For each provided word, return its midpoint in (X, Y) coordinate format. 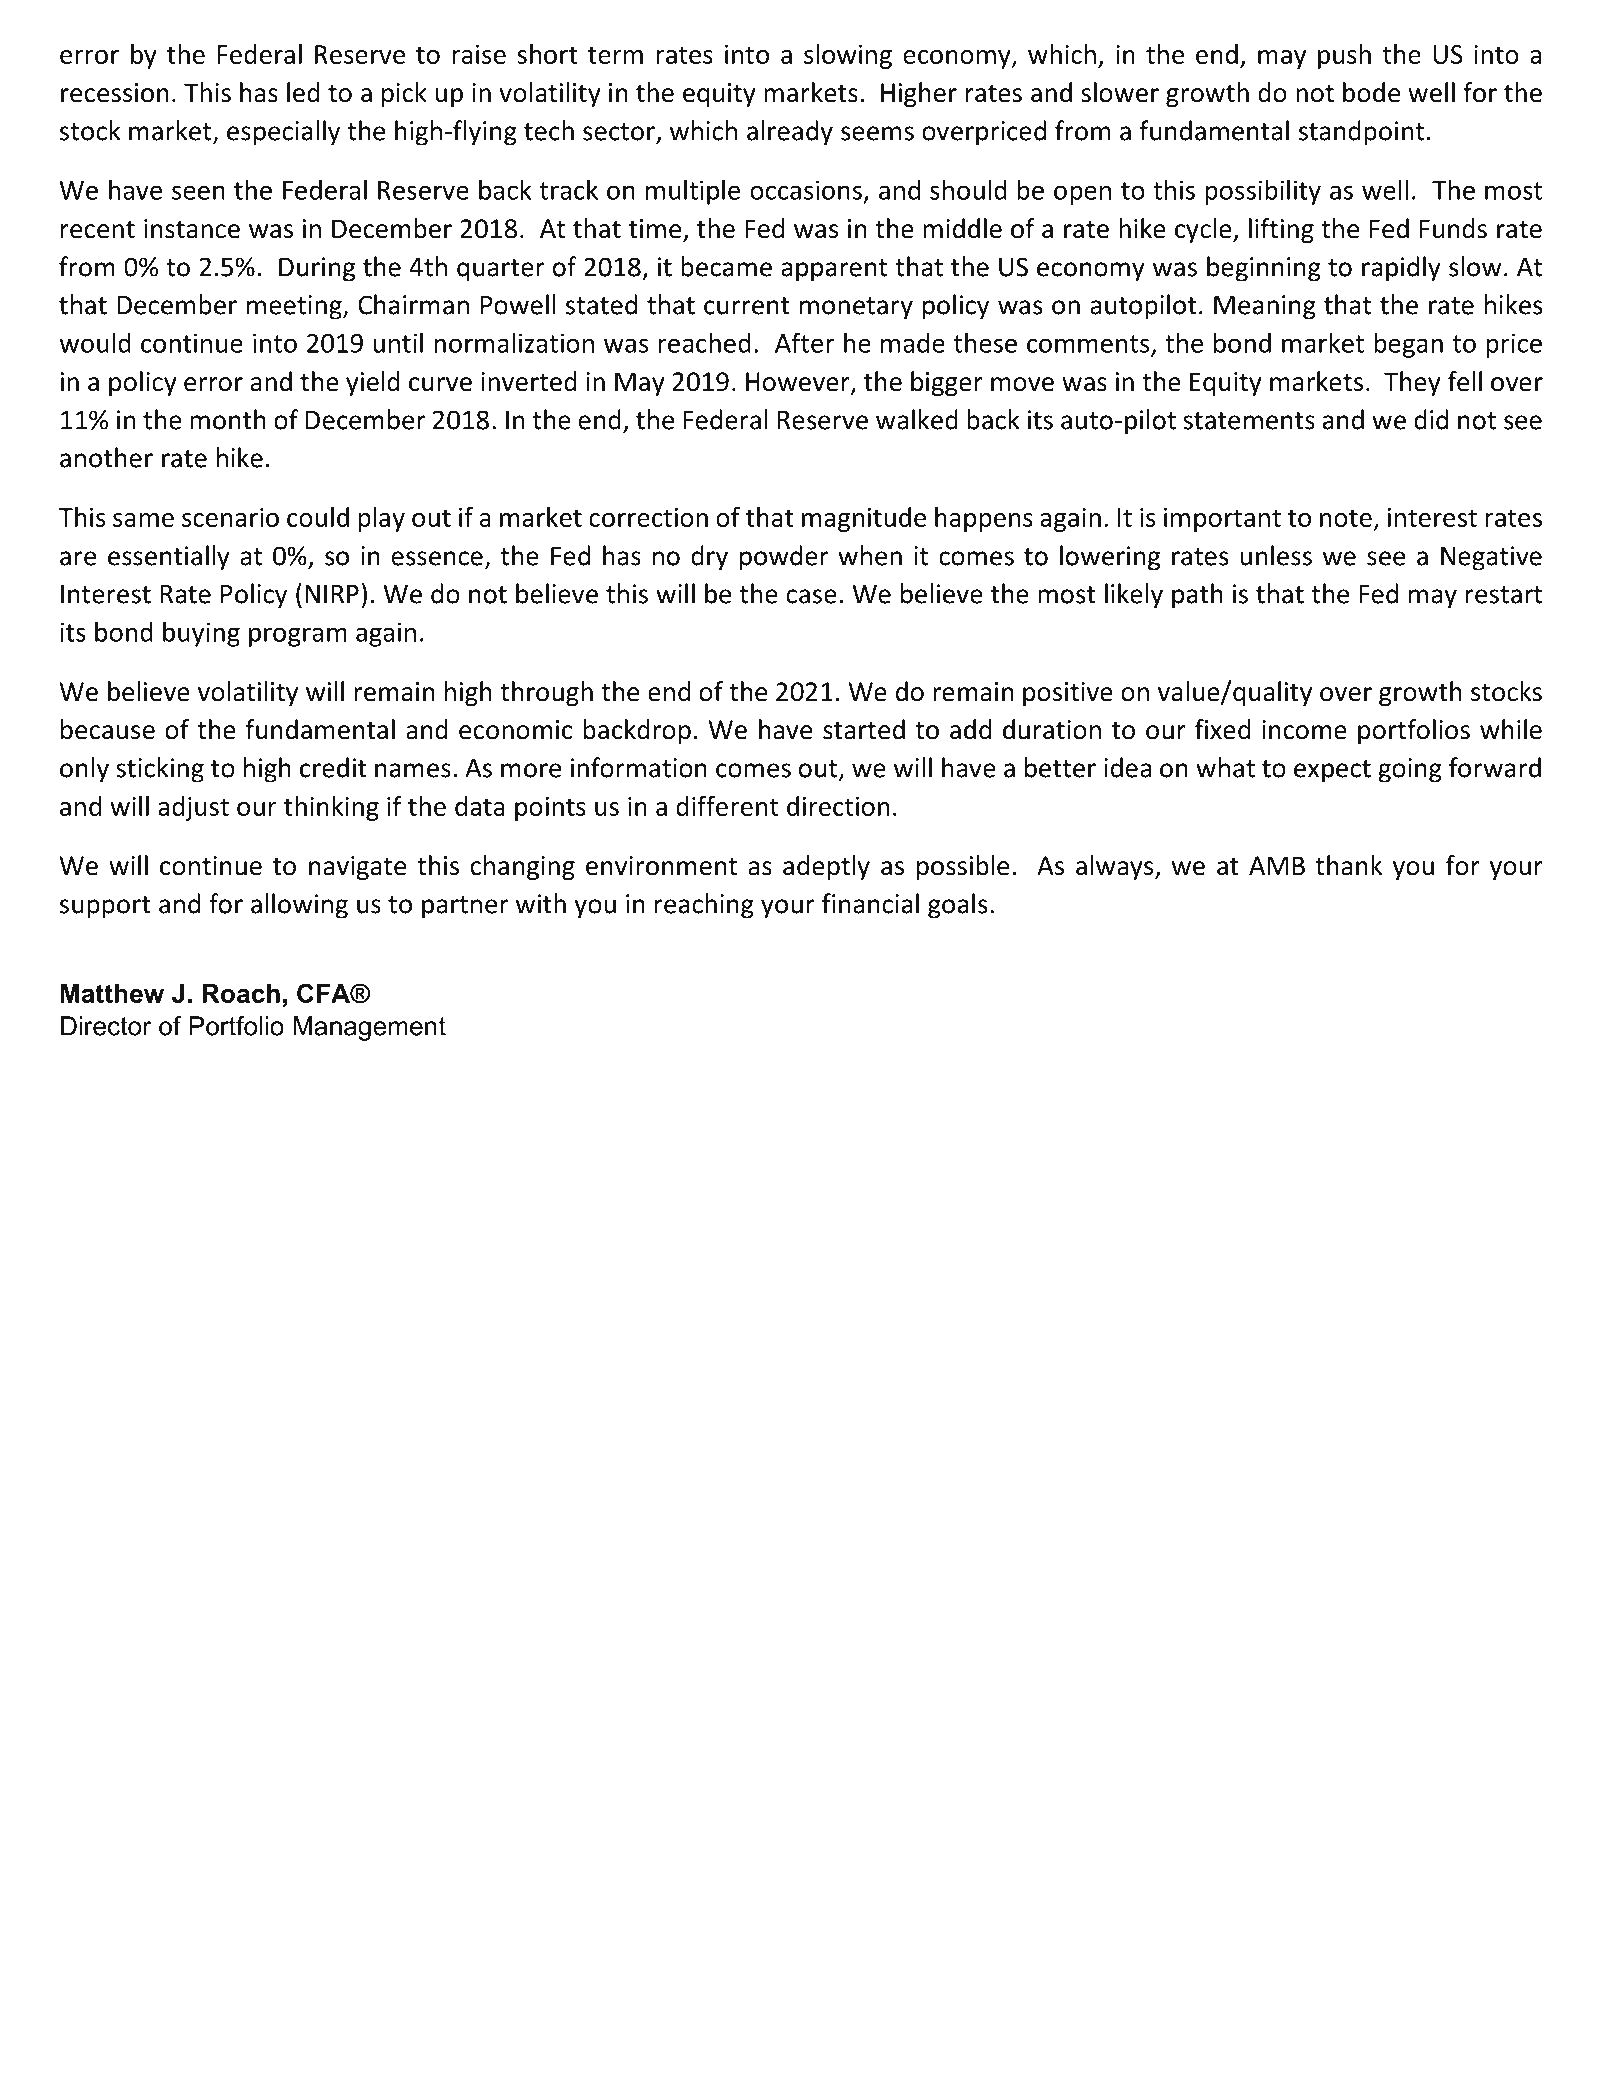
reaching (704, 906)
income (1304, 730)
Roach (241, 993)
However (799, 383)
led (303, 92)
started (864, 729)
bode (1371, 92)
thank (1348, 865)
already (790, 133)
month (228, 419)
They (1412, 383)
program (298, 637)
